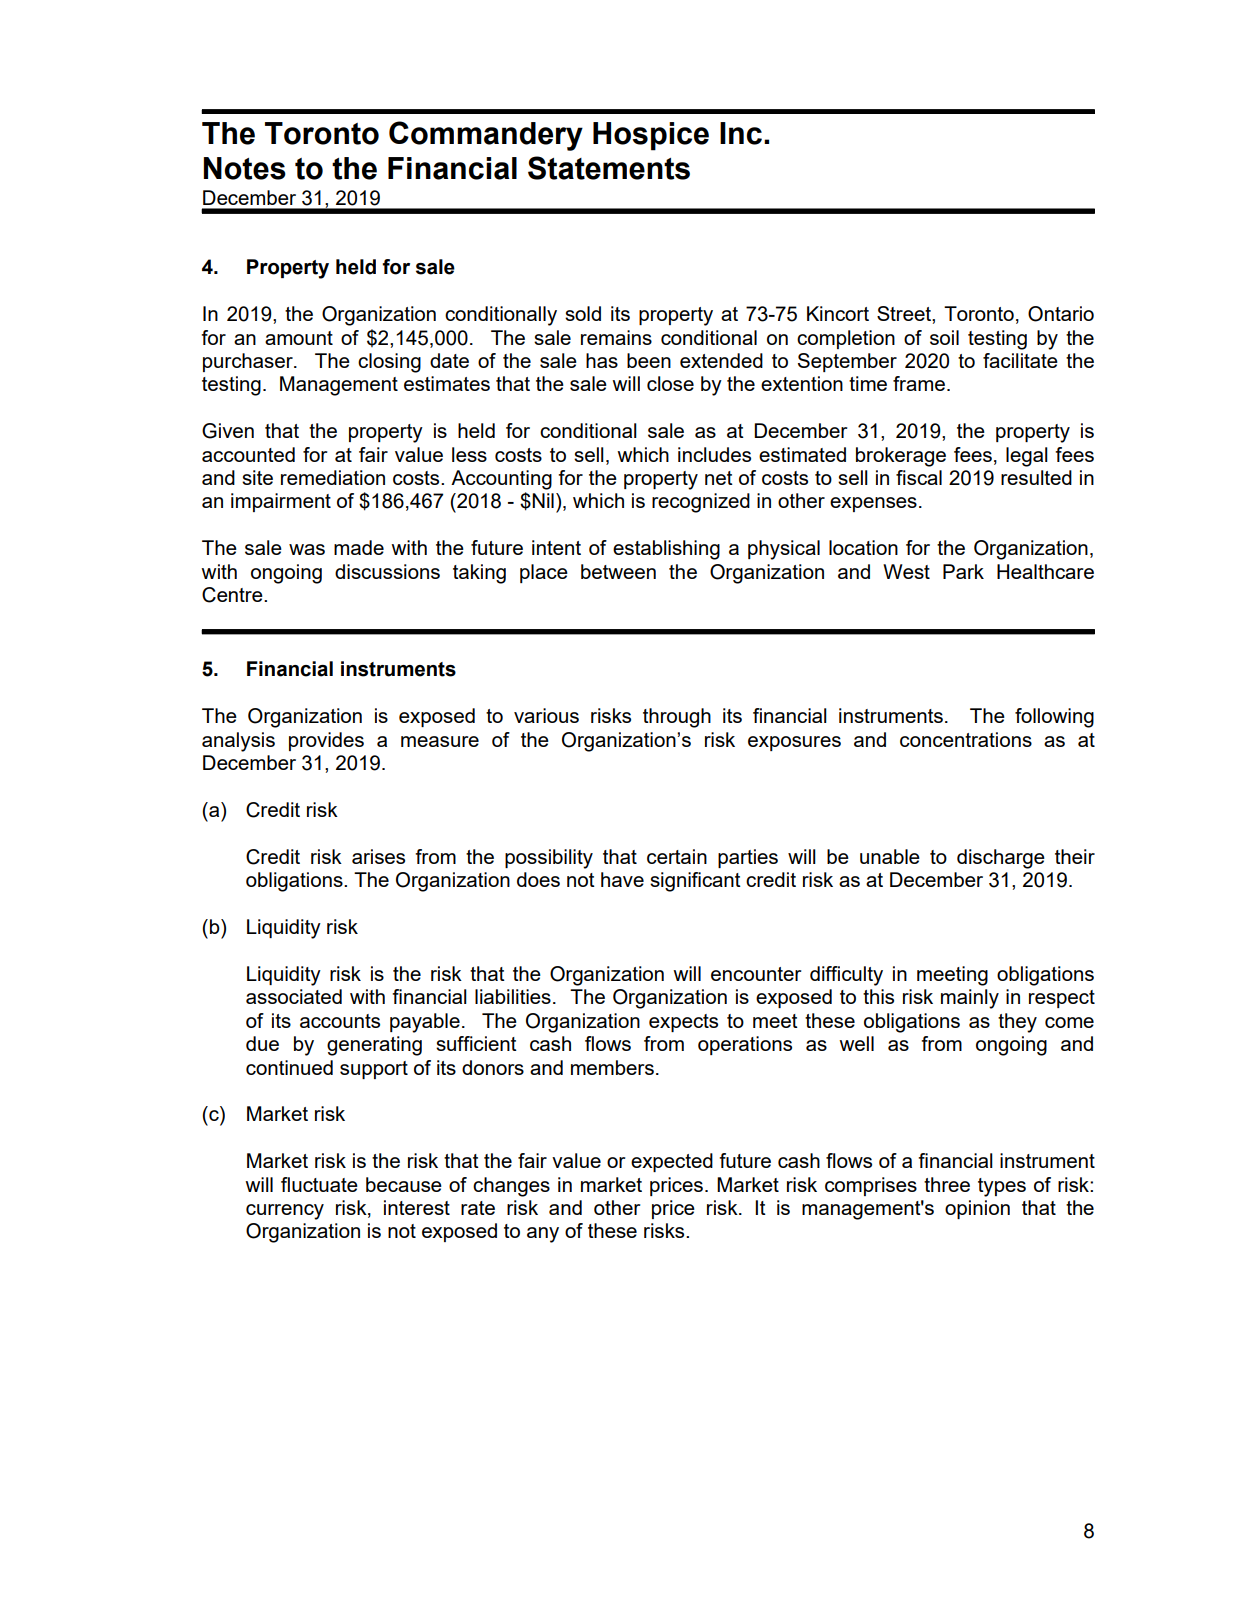 Image resolution: width=1244 pixels, height=1610 pixels. I want to click on opinion, so click(977, 1209).
